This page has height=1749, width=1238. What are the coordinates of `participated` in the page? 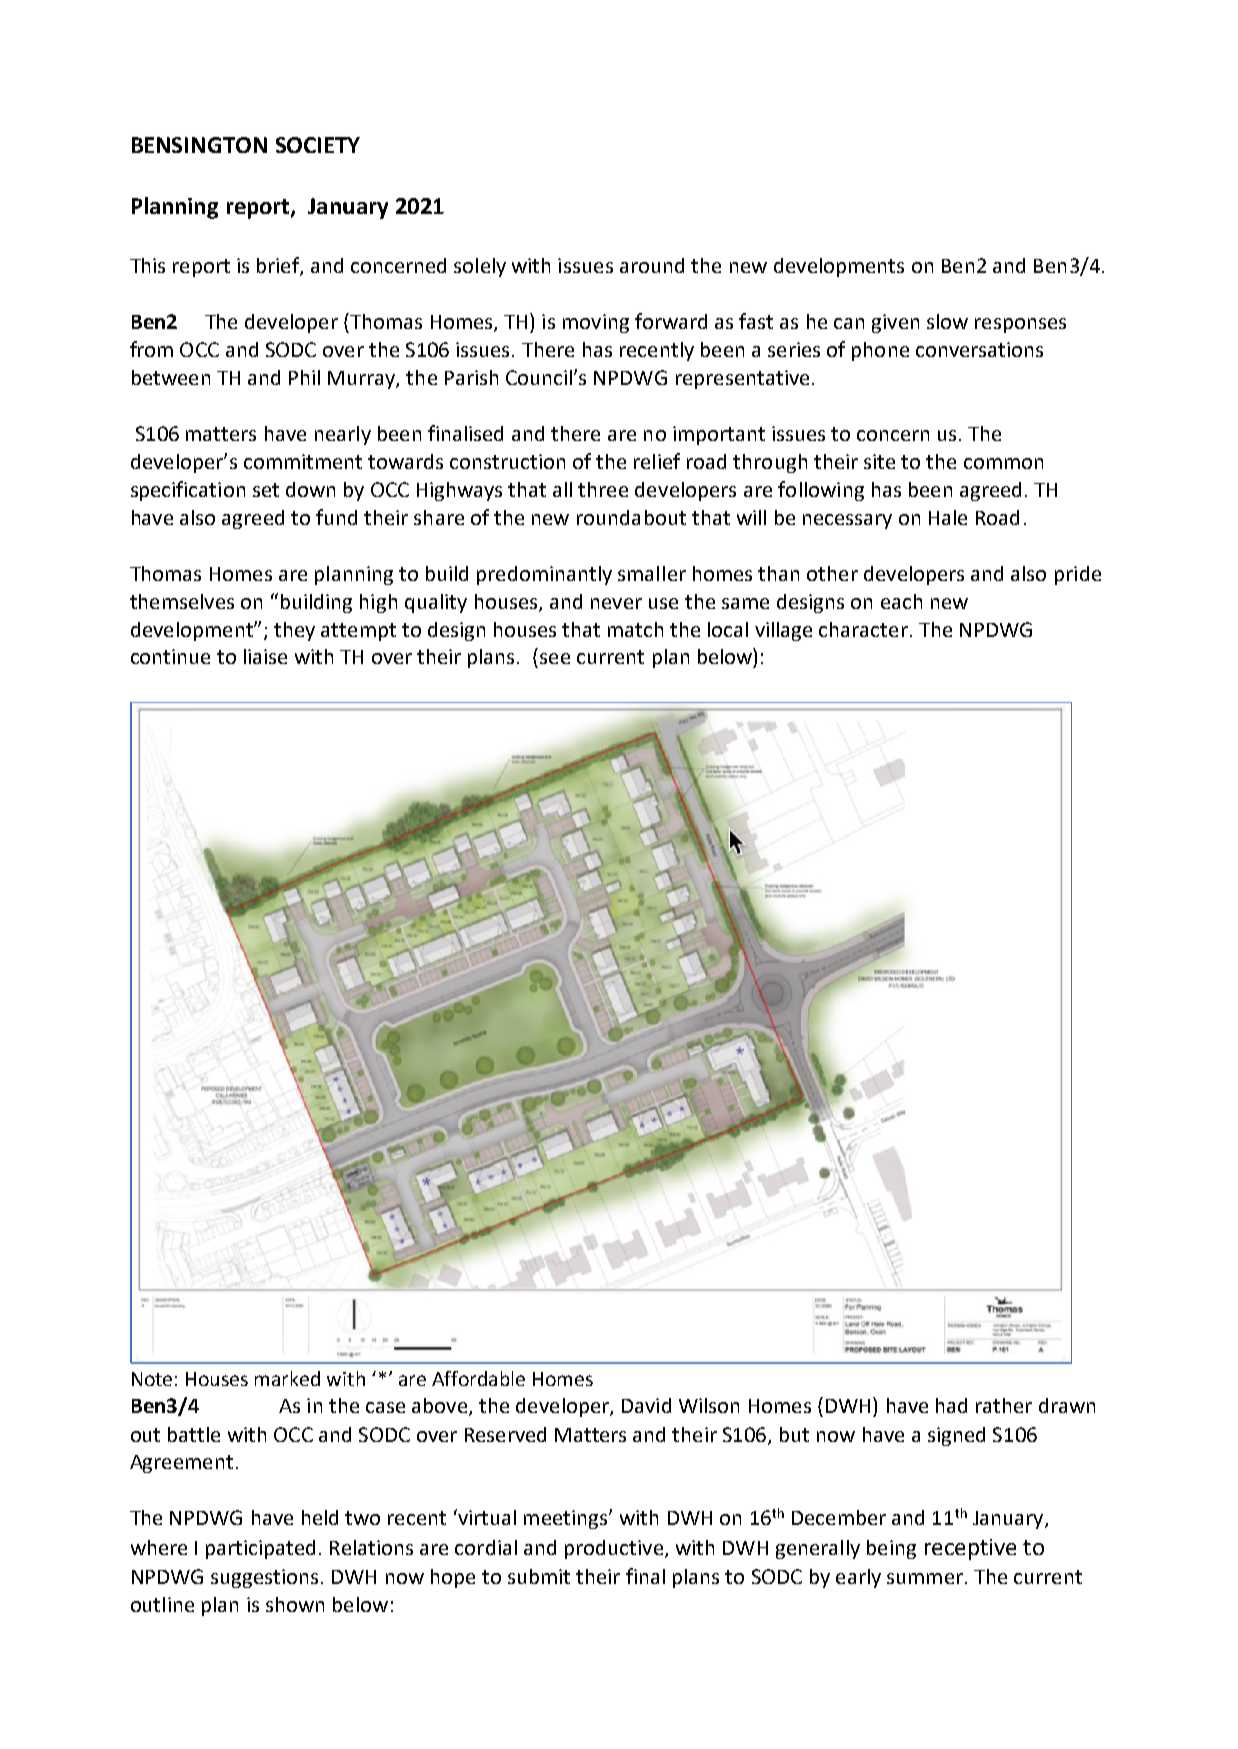 It's located at (260, 1549).
